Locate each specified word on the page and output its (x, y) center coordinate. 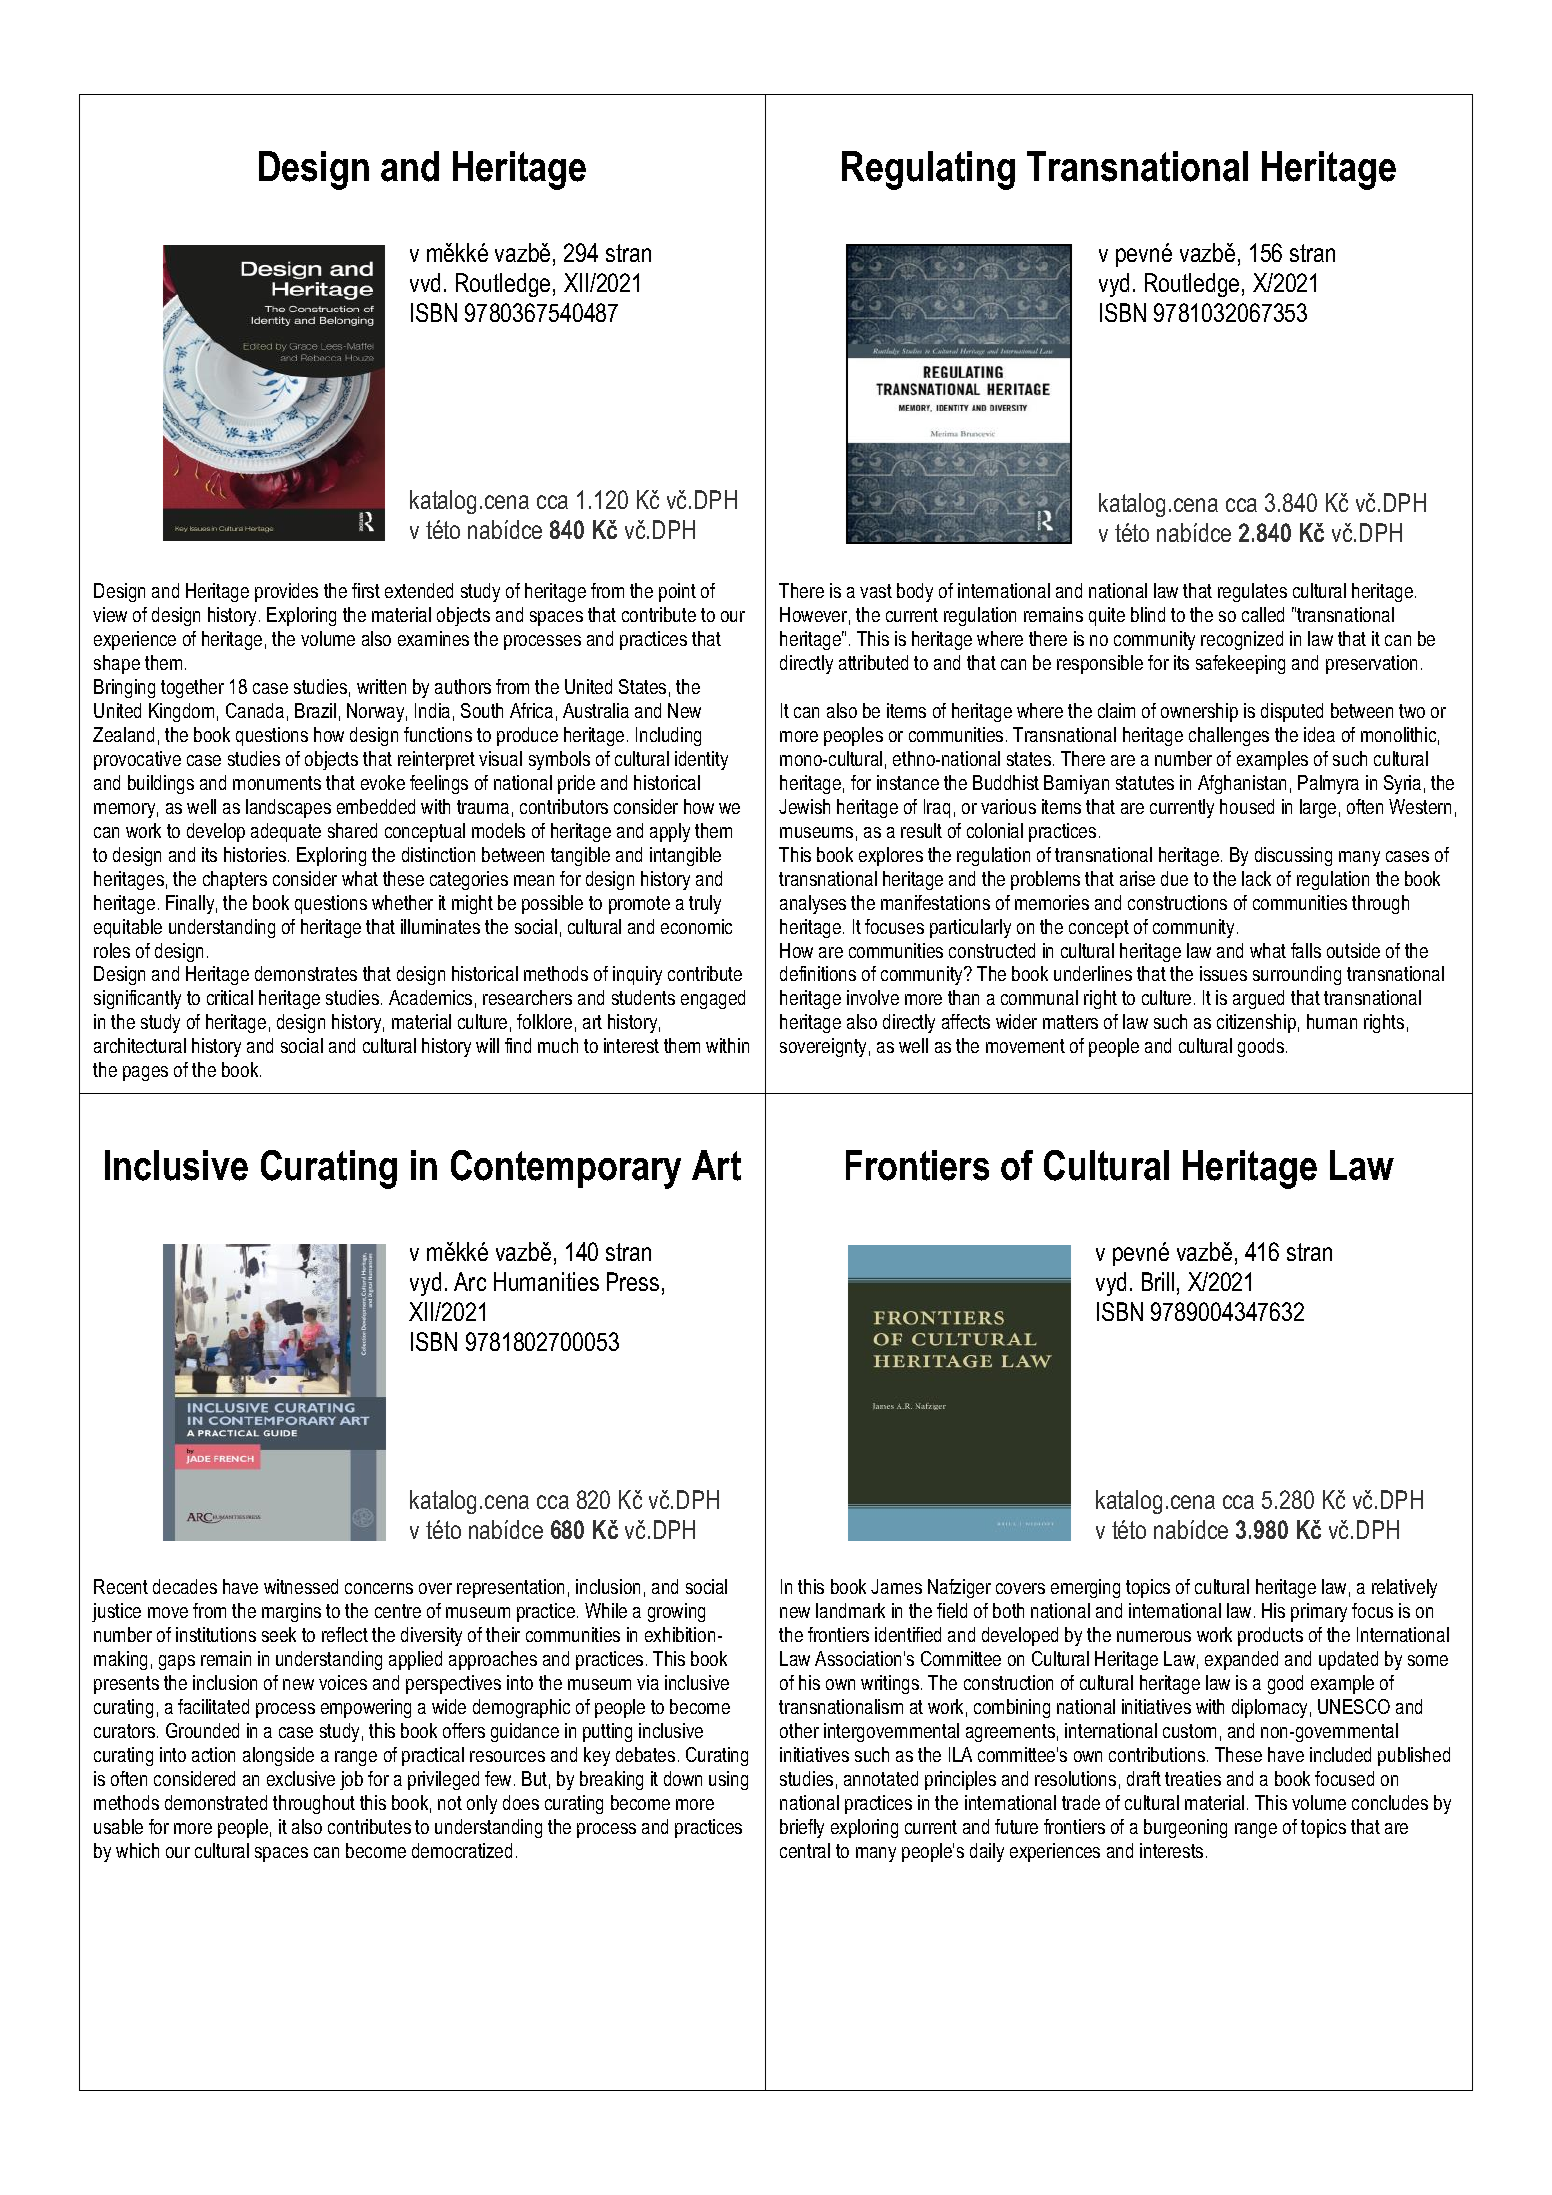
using (728, 1780)
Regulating (928, 170)
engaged (713, 999)
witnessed (301, 1586)
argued (1258, 999)
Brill (1158, 1281)
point (677, 592)
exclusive (301, 1778)
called (1263, 614)
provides (286, 592)
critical (230, 997)
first (366, 590)
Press (633, 1281)
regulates (1252, 592)
